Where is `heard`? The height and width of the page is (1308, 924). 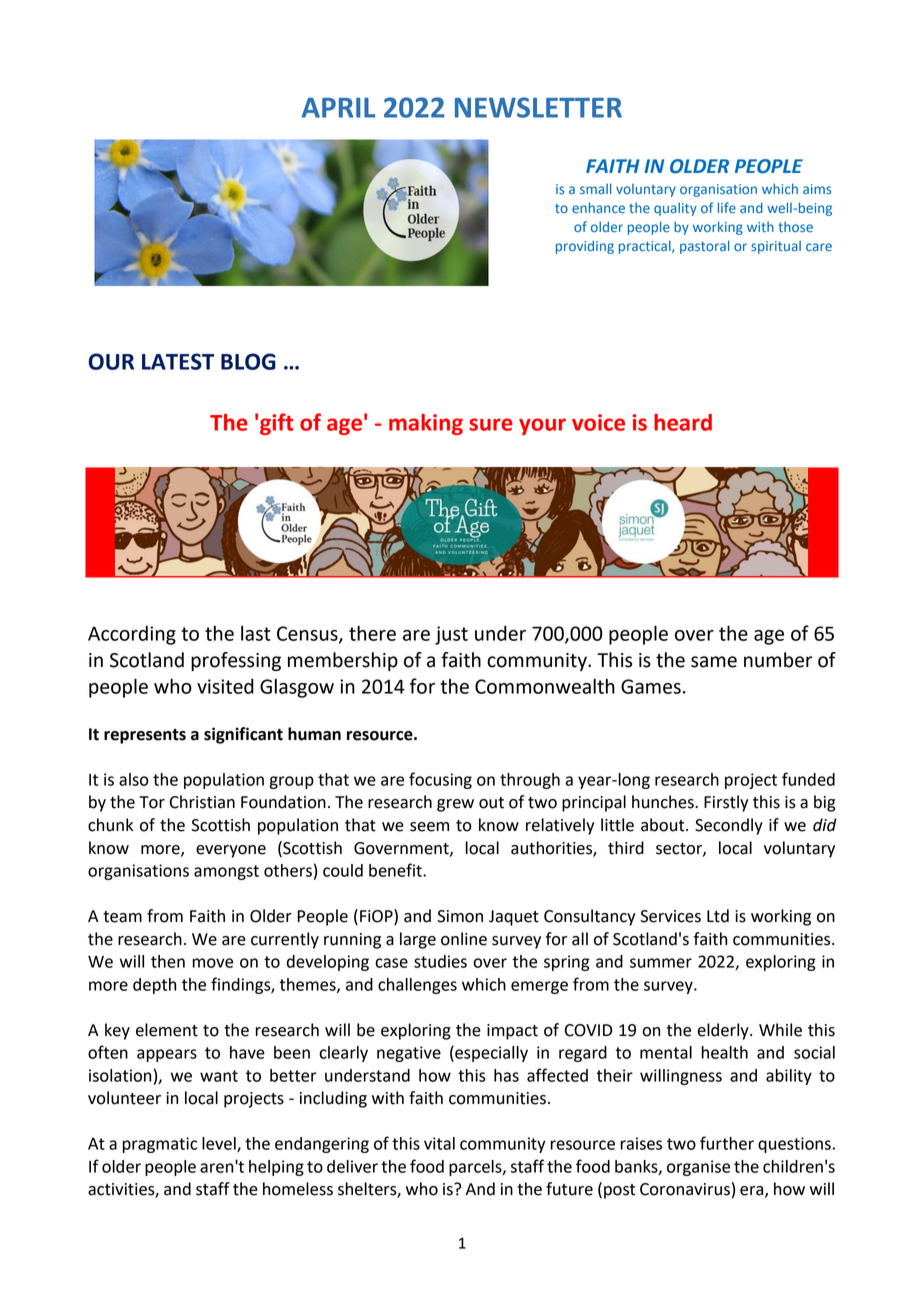 heard is located at coordinates (683, 422).
